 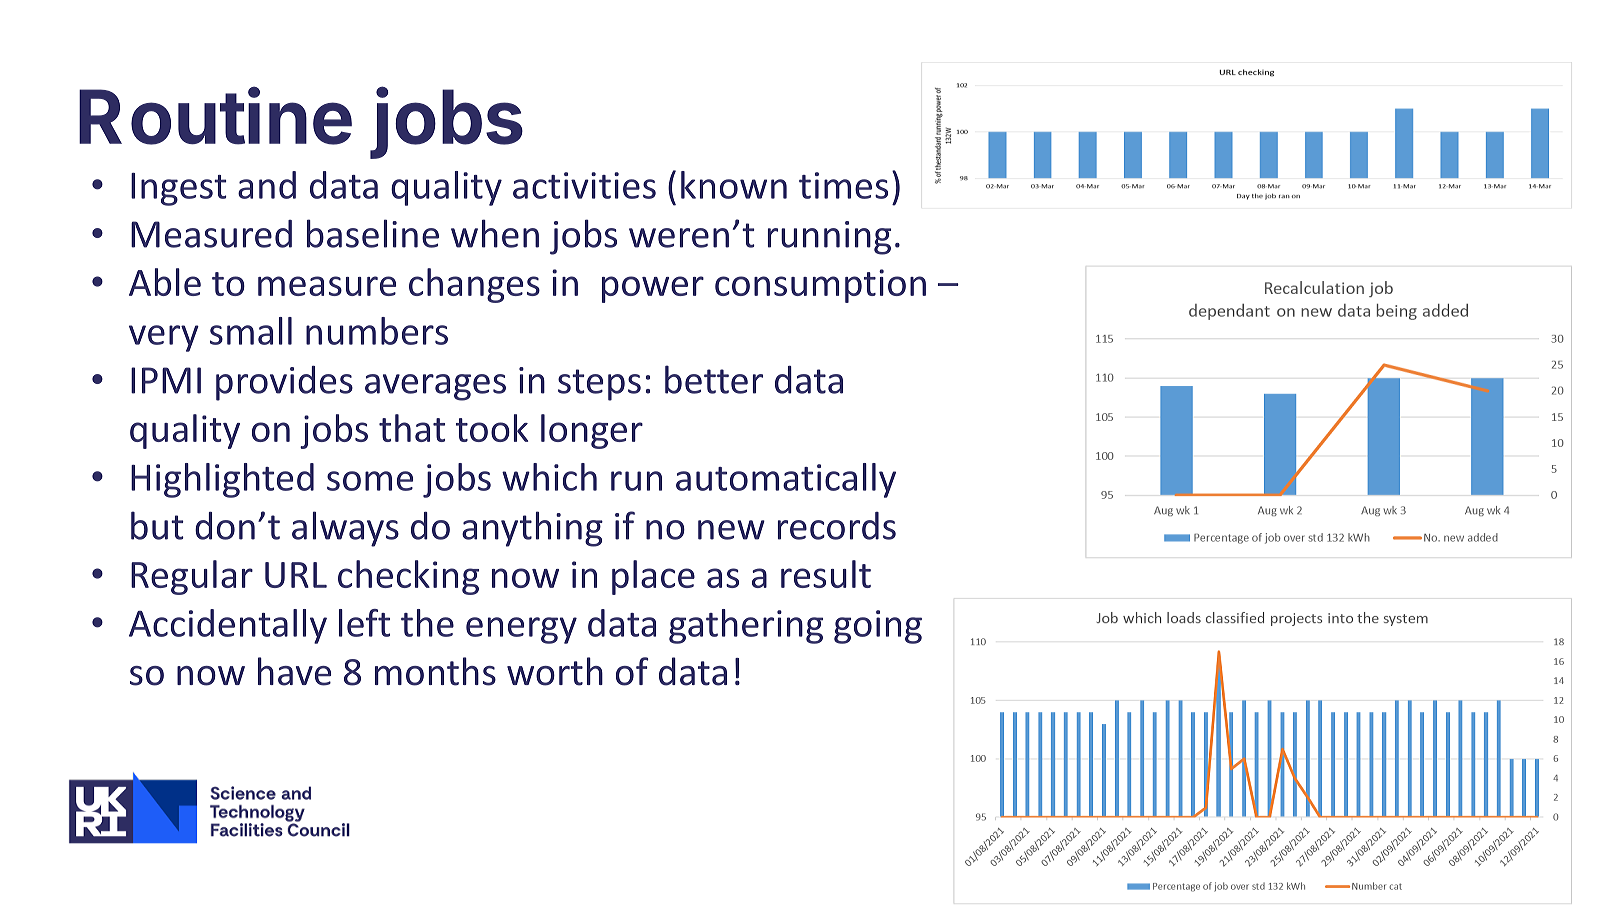 I want to click on consumption, so click(x=820, y=286).
